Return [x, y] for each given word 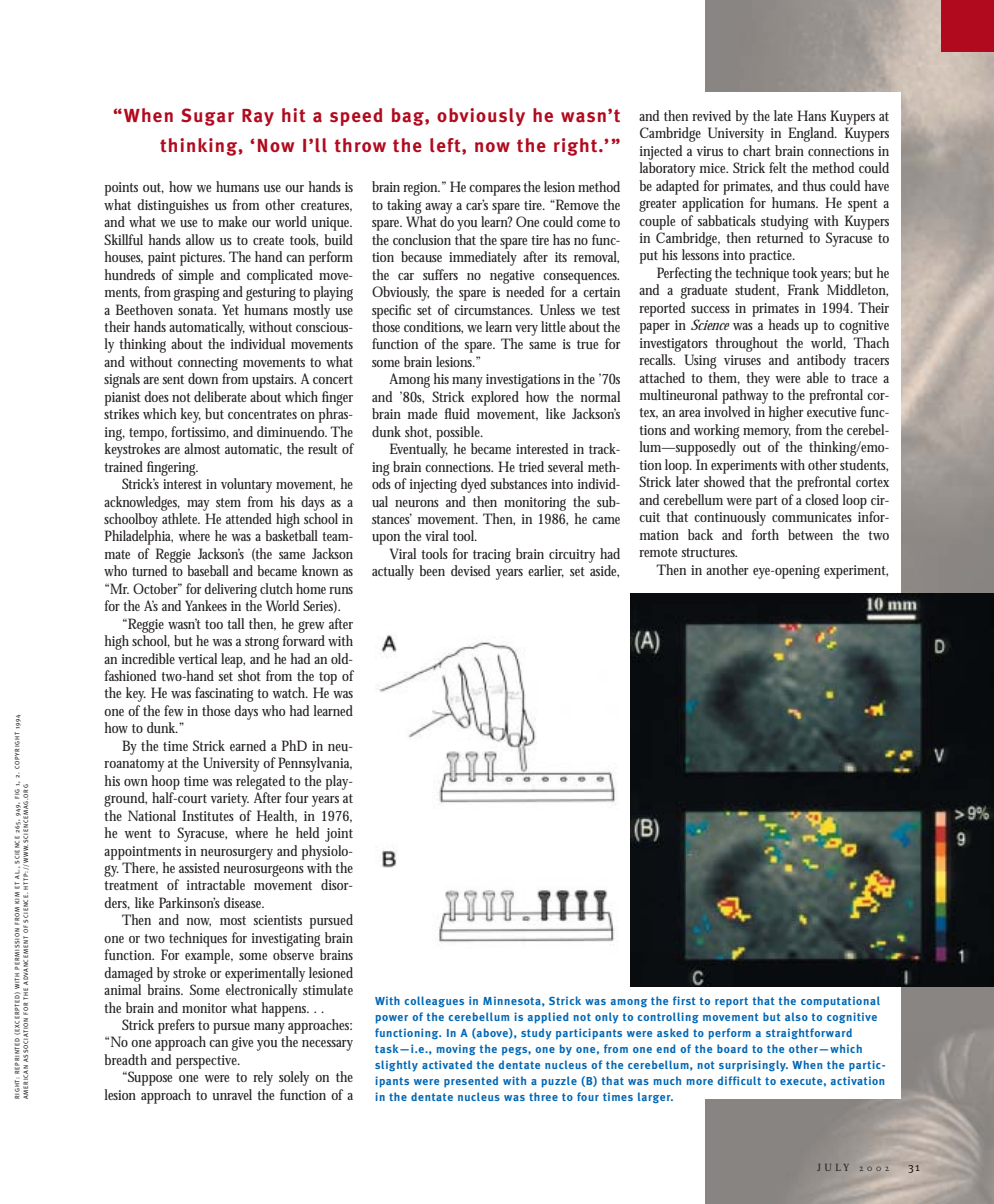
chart [757, 150]
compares [496, 190]
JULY [833, 1167]
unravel [232, 1094]
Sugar [207, 117]
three [543, 1096]
